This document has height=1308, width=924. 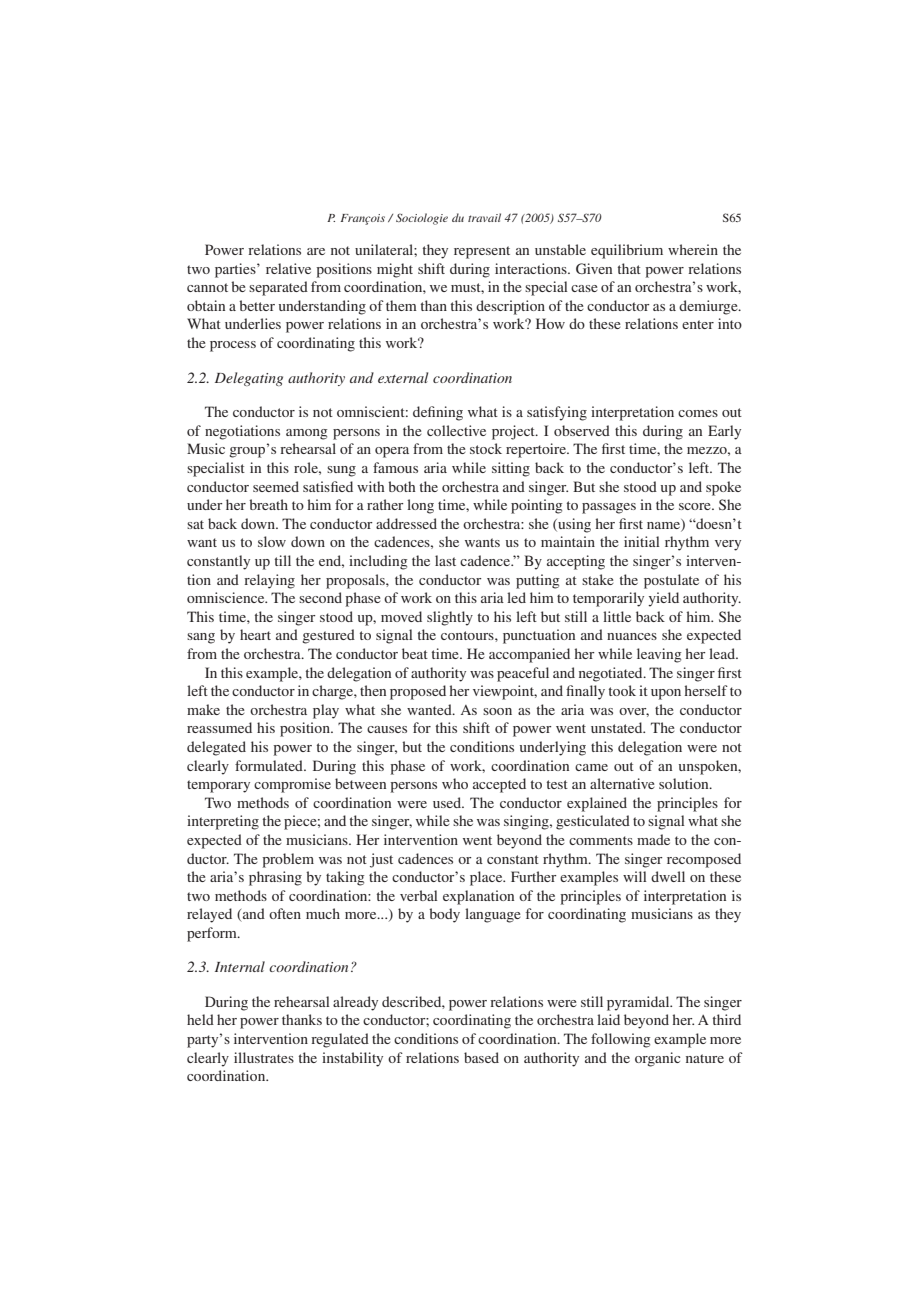 What do you see at coordinates (307, 434) in the document?
I see `among` at bounding box center [307, 434].
